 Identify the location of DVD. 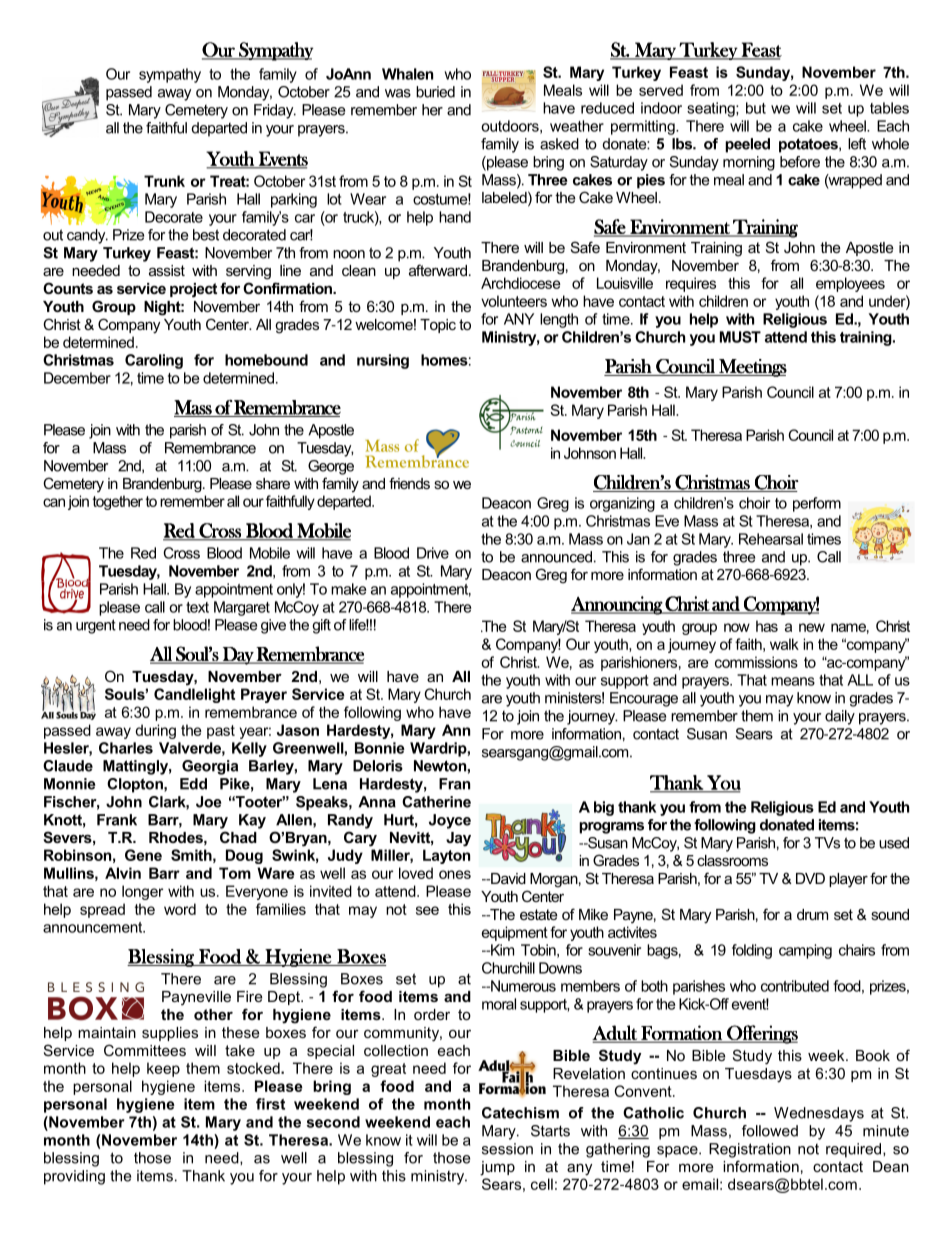
(810, 878).
